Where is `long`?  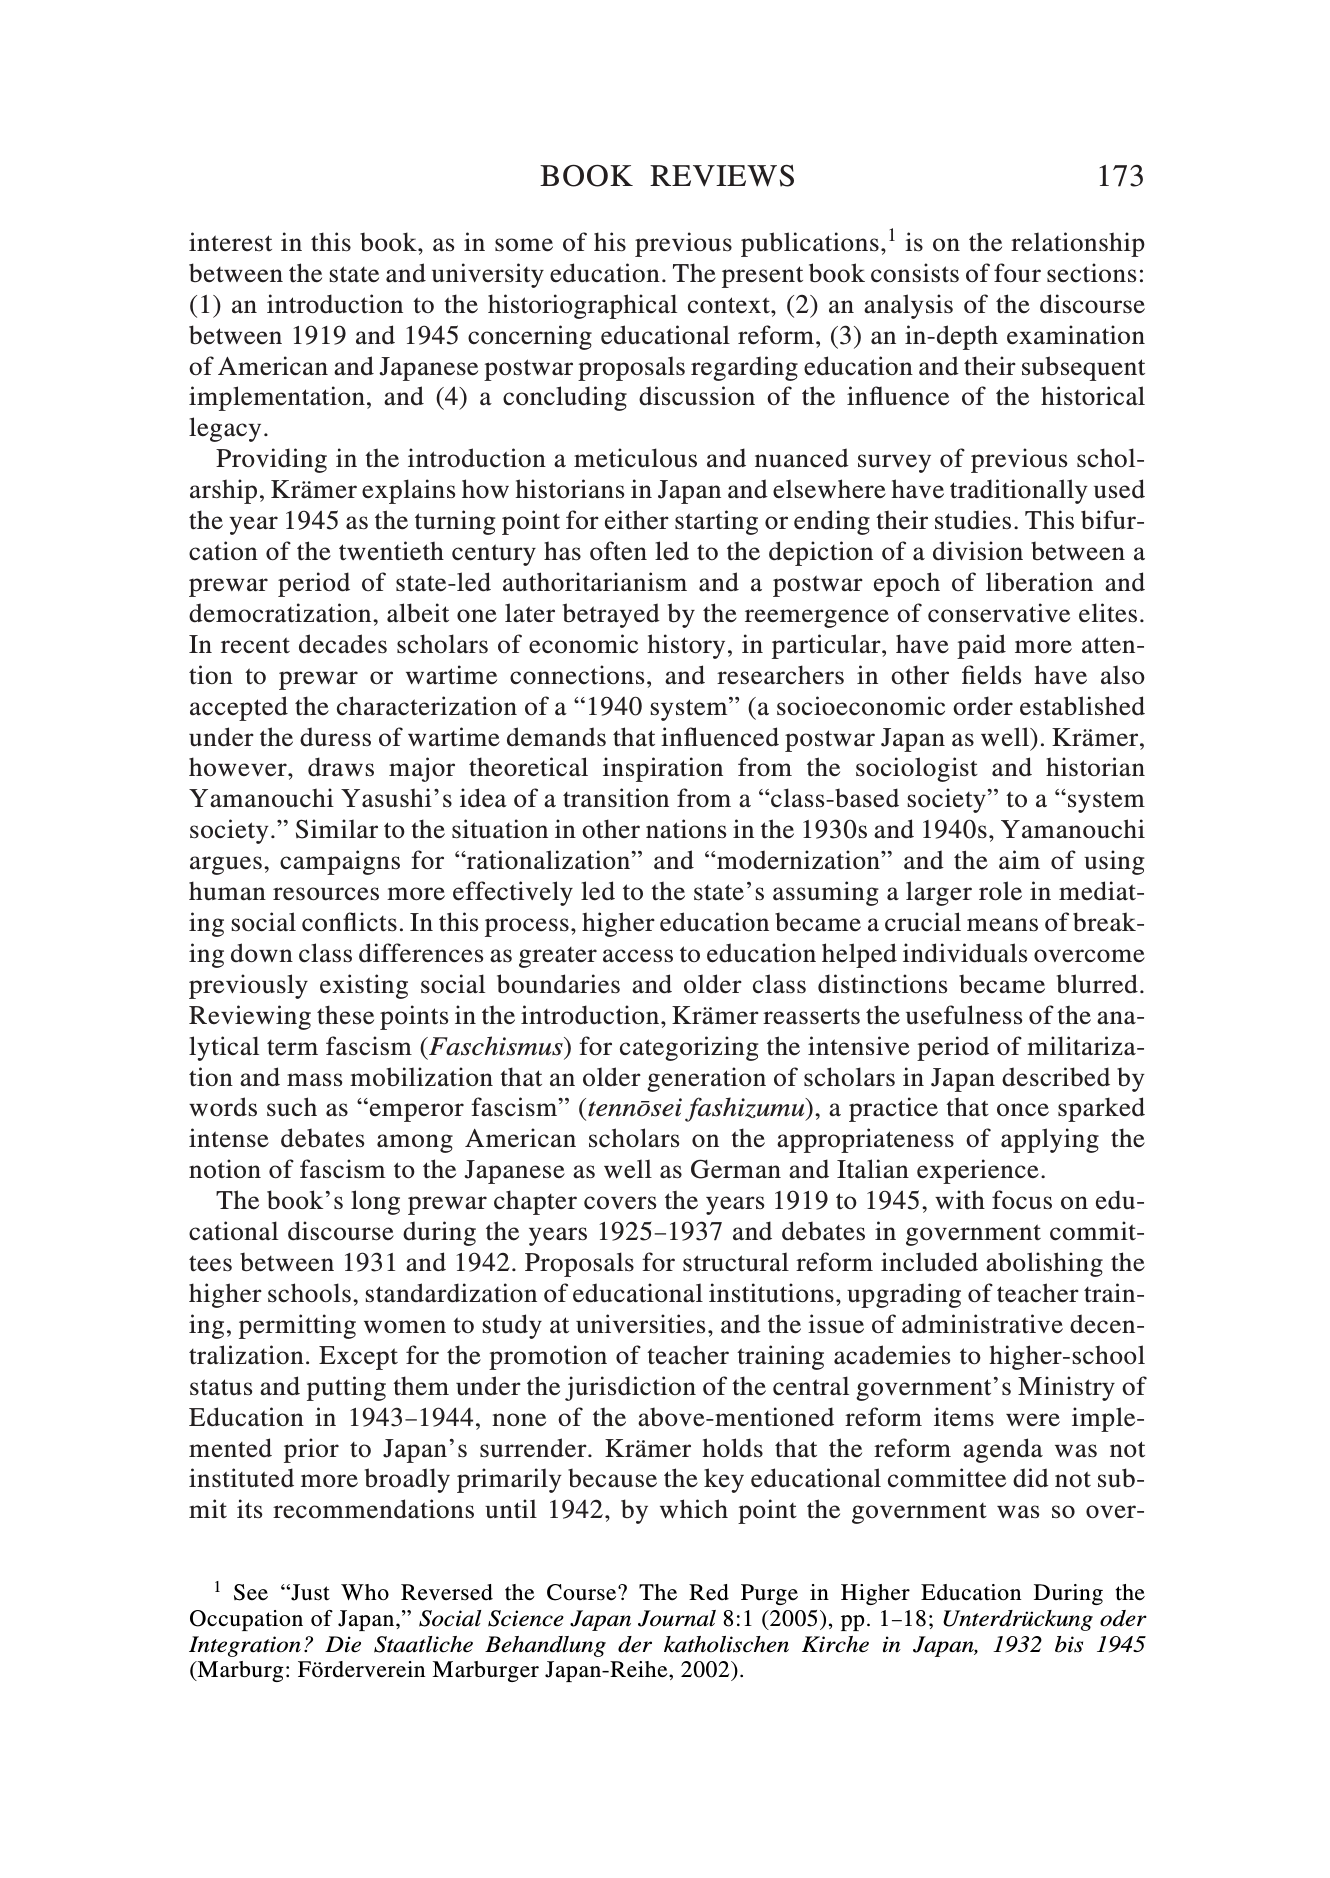
long is located at coordinates (375, 1202).
